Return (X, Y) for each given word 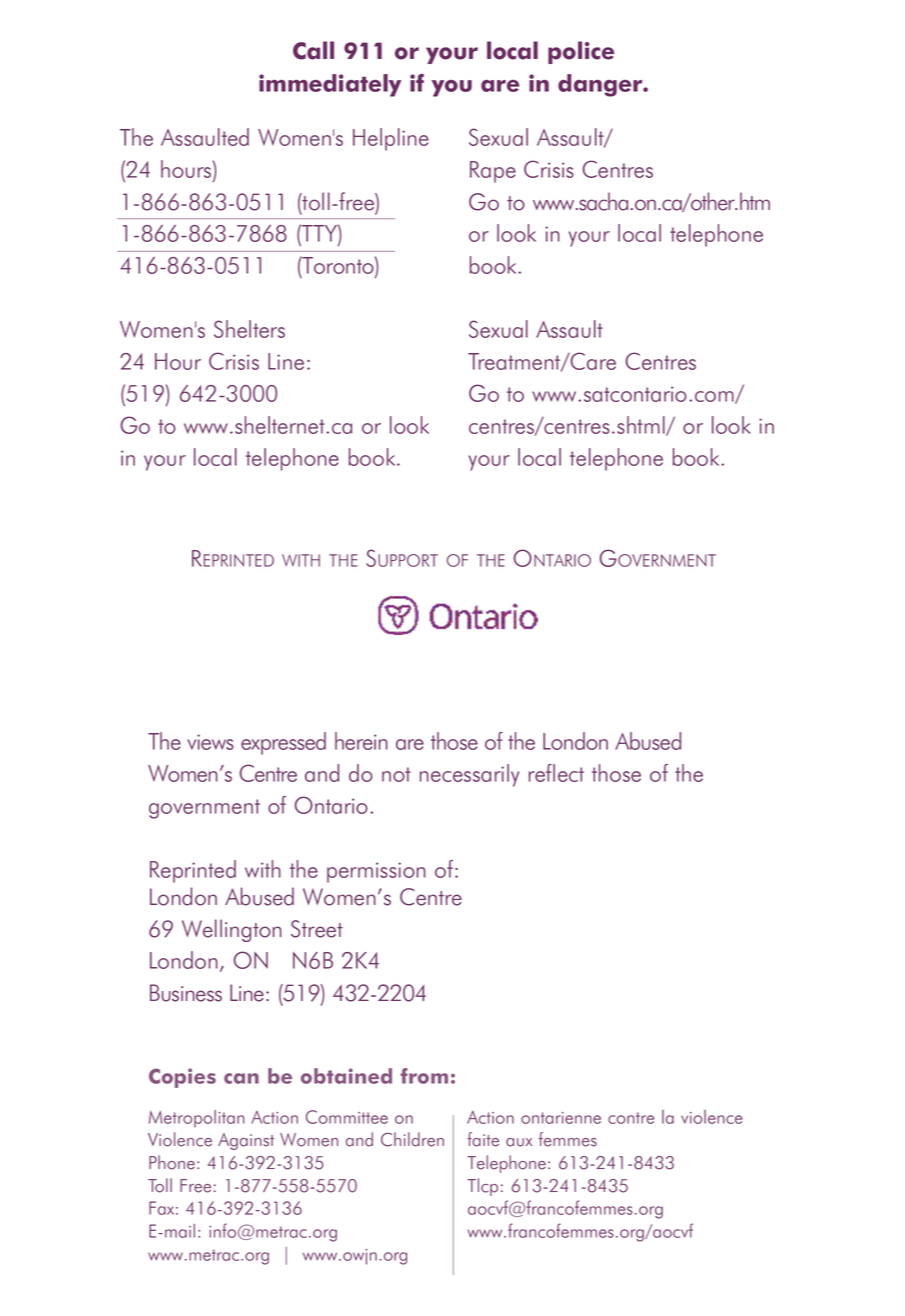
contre (631, 1118)
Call (313, 50)
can (241, 1078)
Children (412, 1139)
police (581, 52)
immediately (330, 85)
